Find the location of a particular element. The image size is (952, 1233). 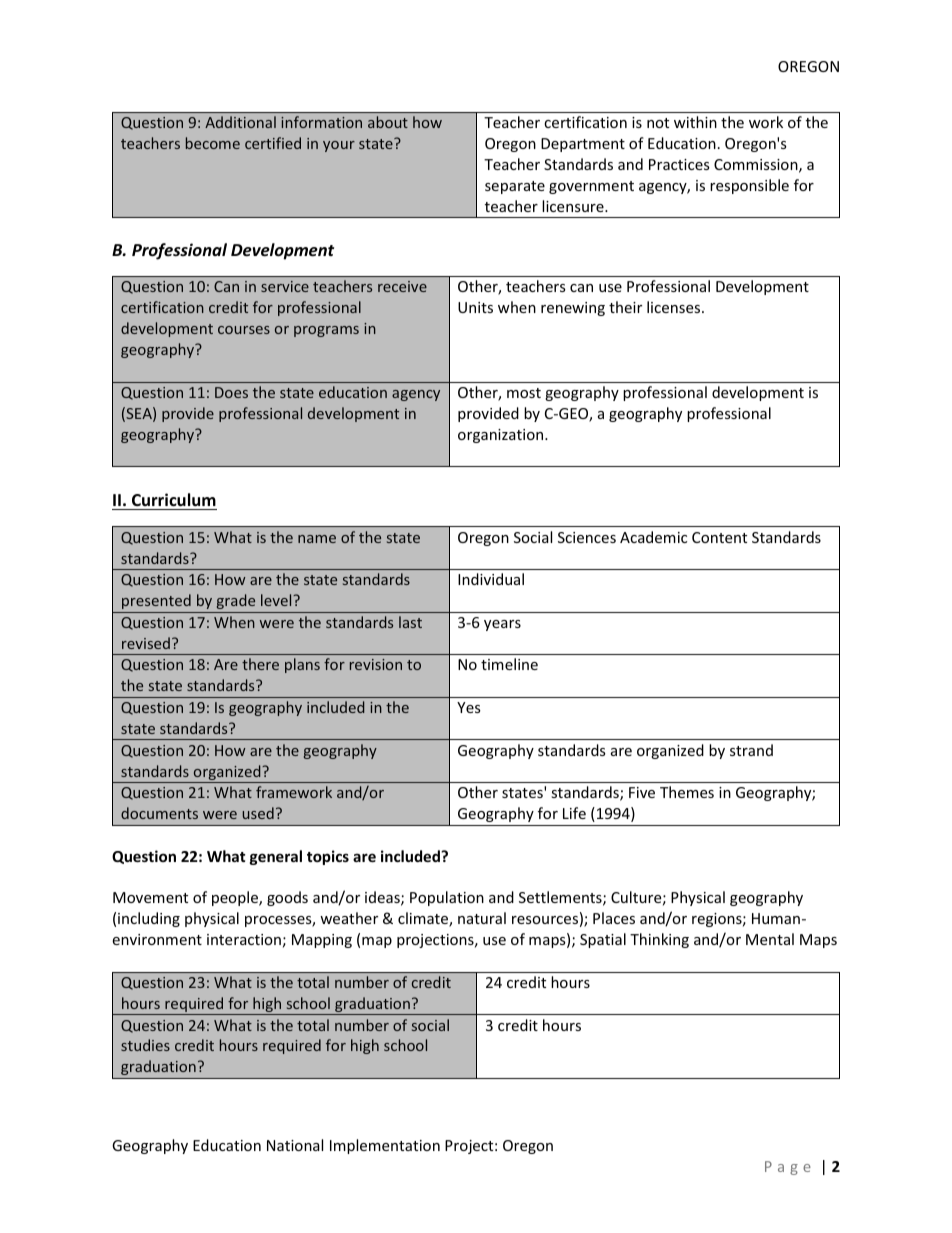

become is located at coordinates (213, 143).
